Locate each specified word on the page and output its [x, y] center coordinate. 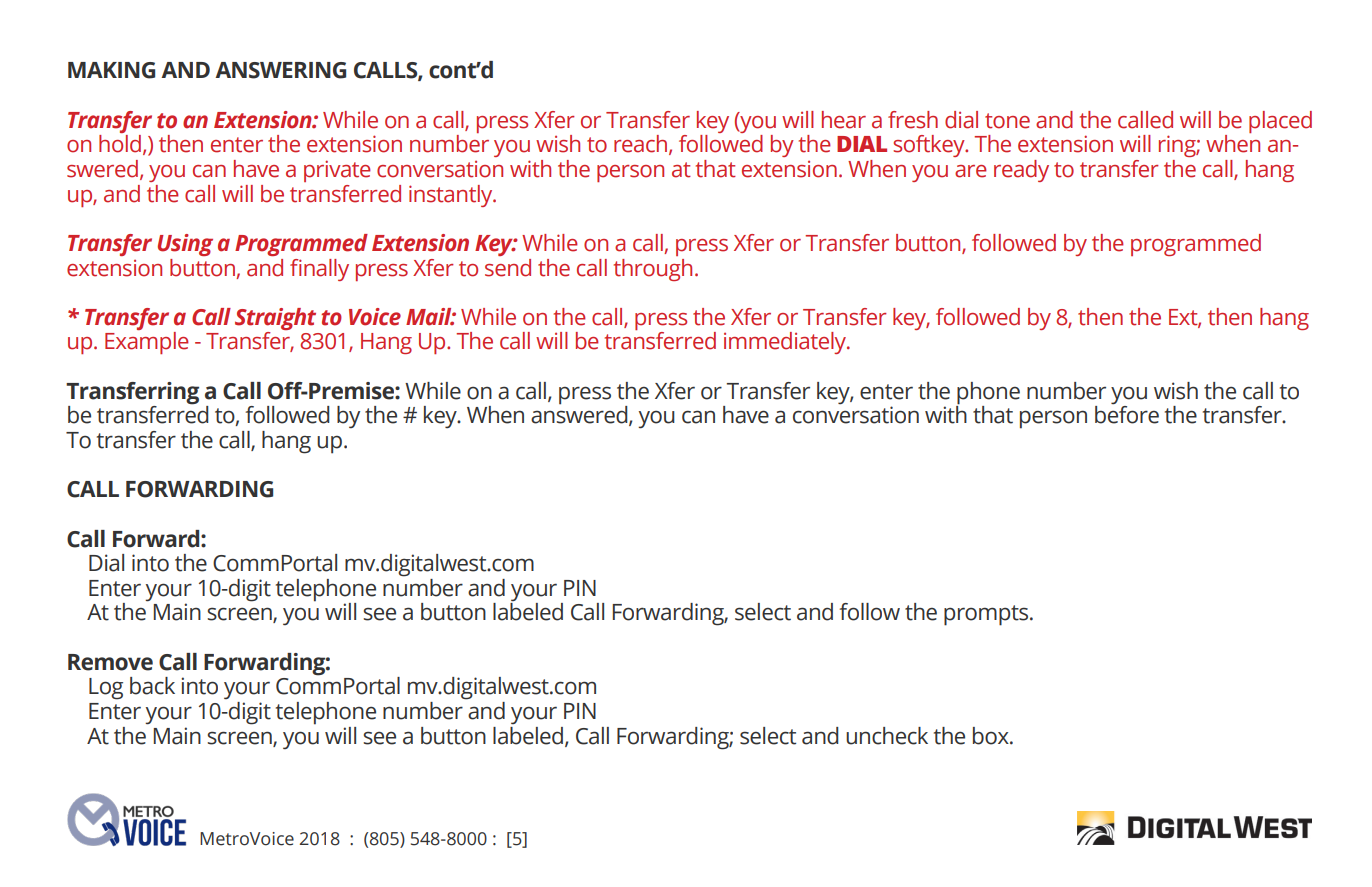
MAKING [111, 70]
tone [1007, 121]
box [992, 736]
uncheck [887, 736]
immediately [786, 343]
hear [844, 120]
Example [147, 343]
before [1127, 414]
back [152, 686]
